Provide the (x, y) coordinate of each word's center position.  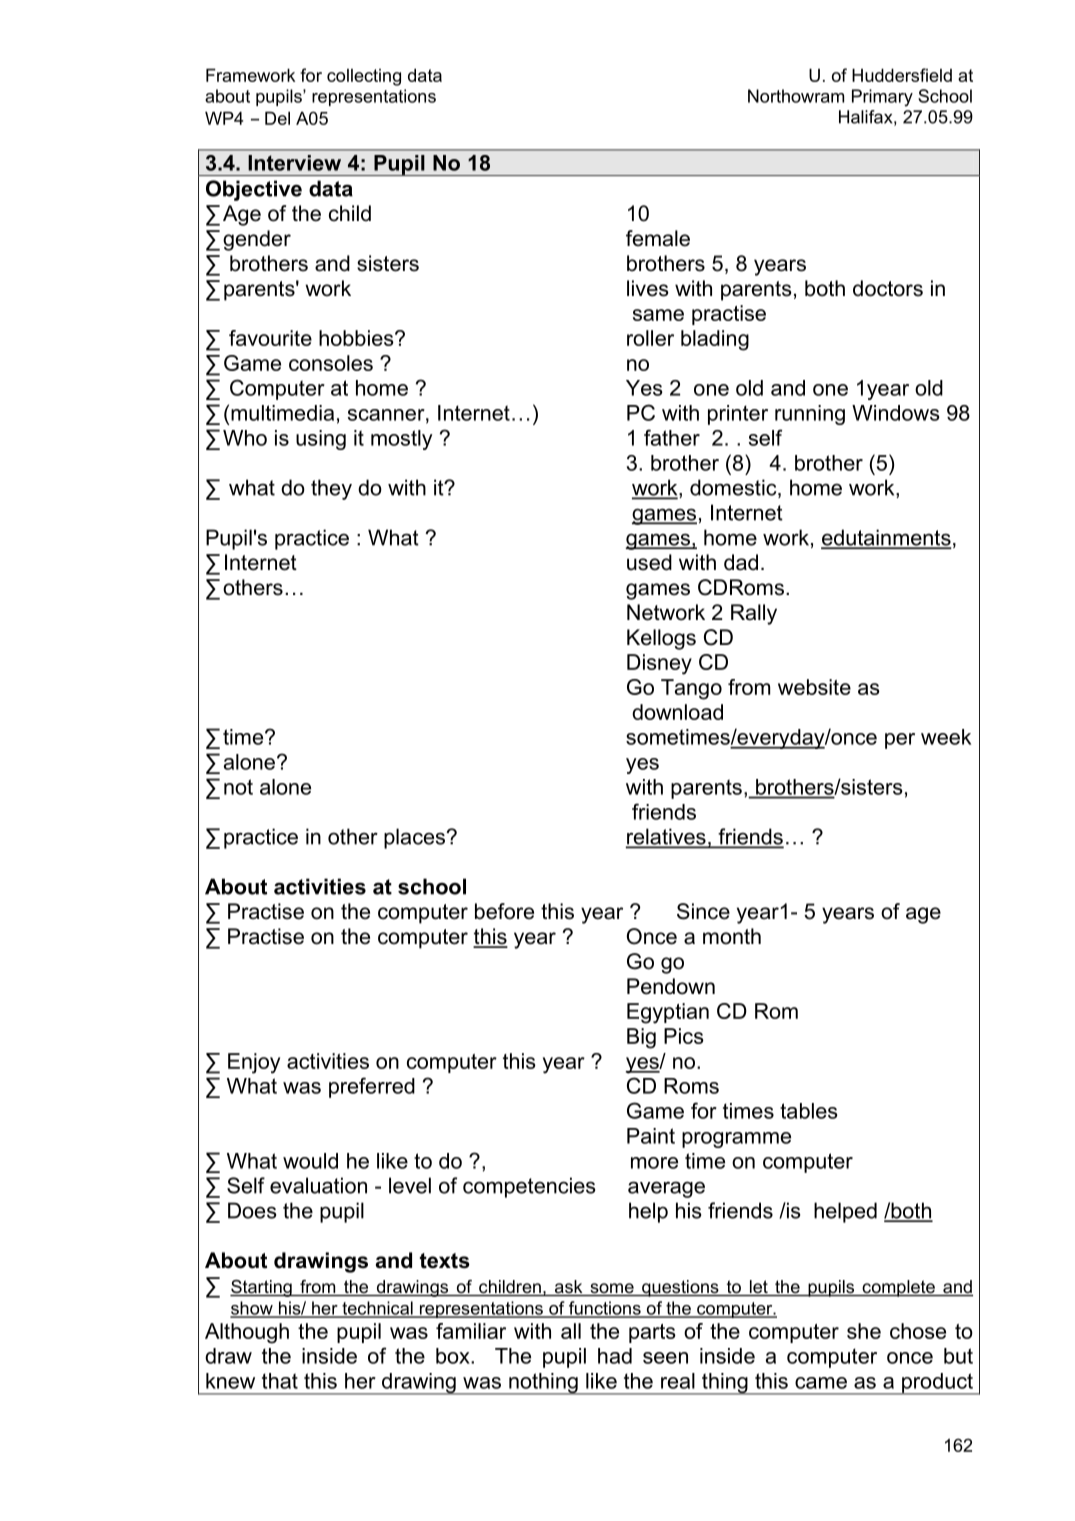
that (280, 1381)
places (415, 838)
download (677, 712)
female (658, 238)
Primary (882, 98)
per (900, 741)
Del (277, 118)
